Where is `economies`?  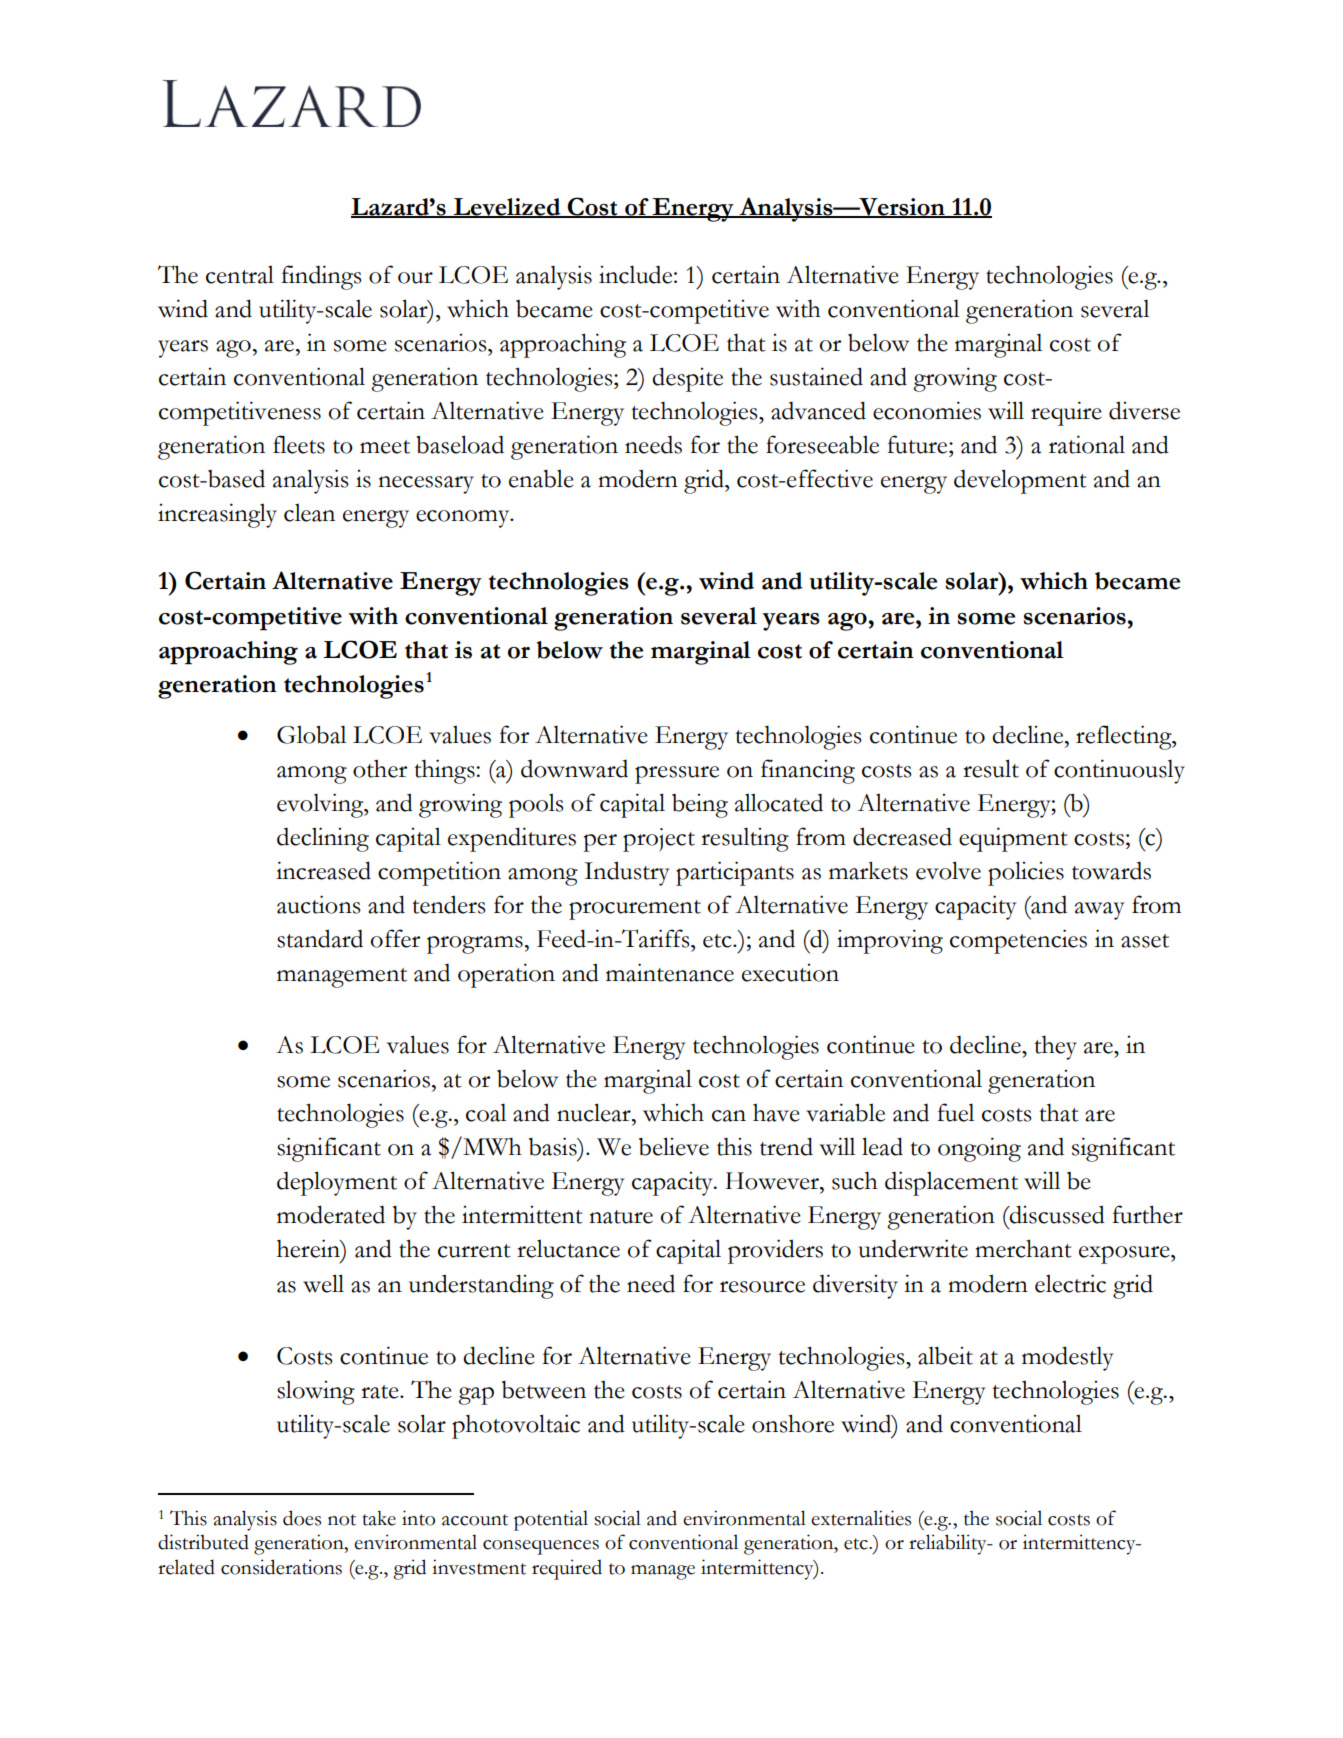
economies is located at coordinates (927, 410).
